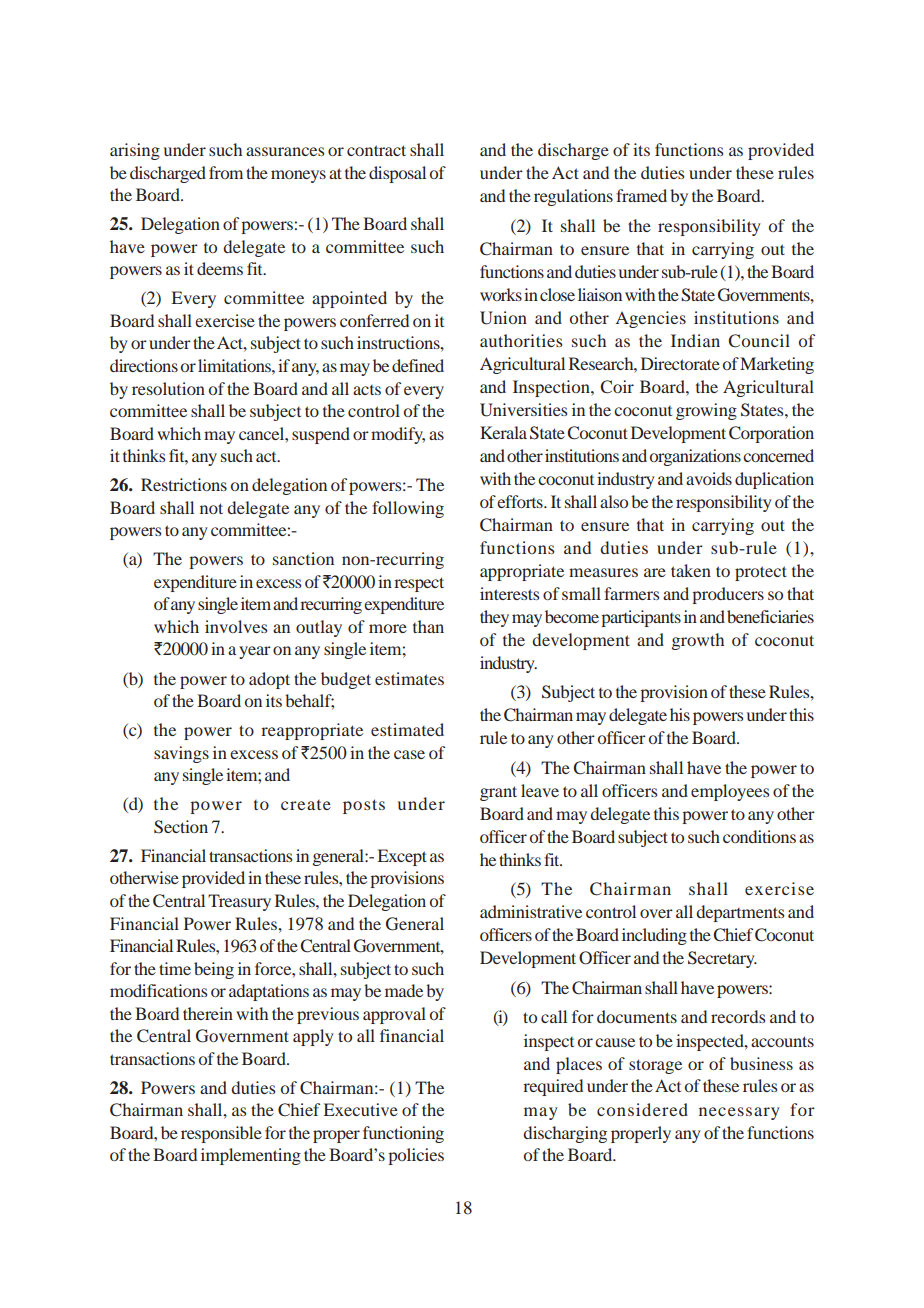 This document has width=924, height=1308. I want to click on responsible, so click(221, 1134).
